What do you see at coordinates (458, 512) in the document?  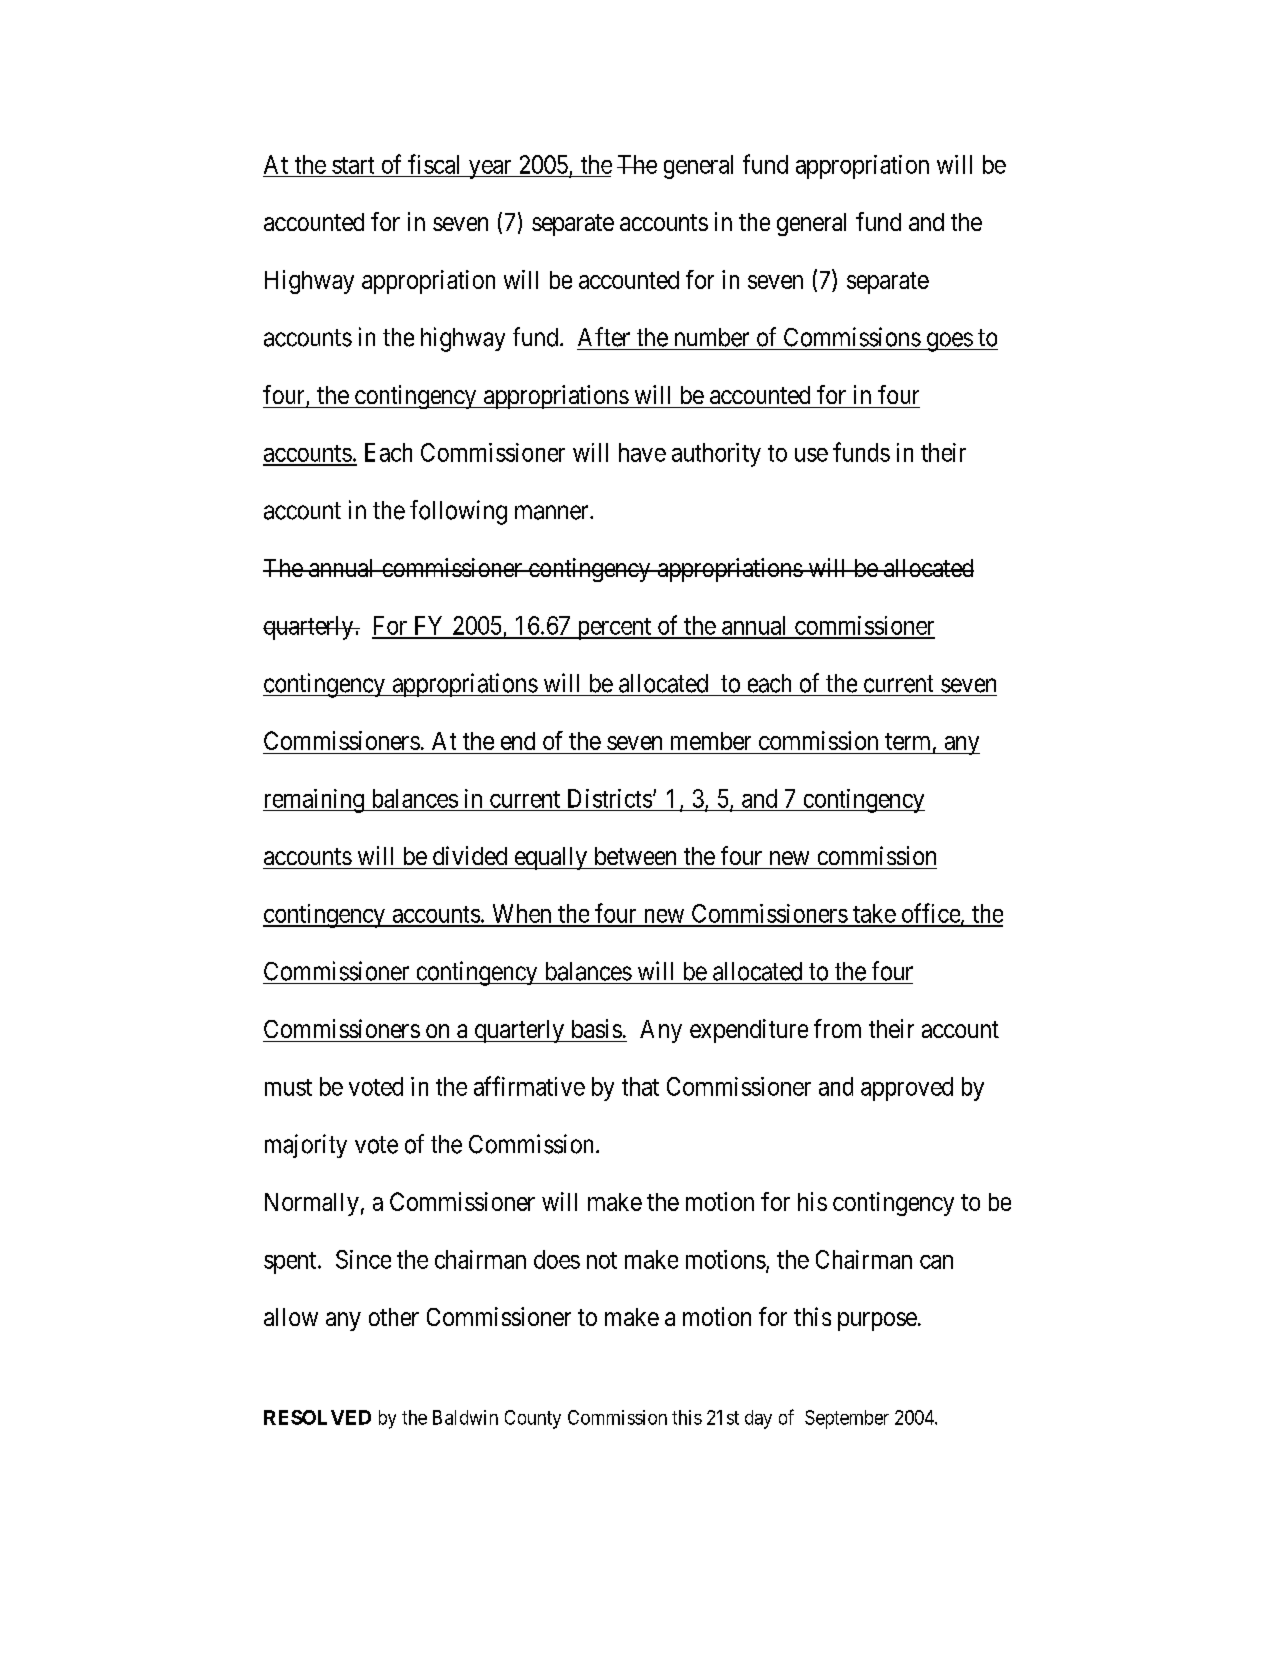 I see `following` at bounding box center [458, 512].
